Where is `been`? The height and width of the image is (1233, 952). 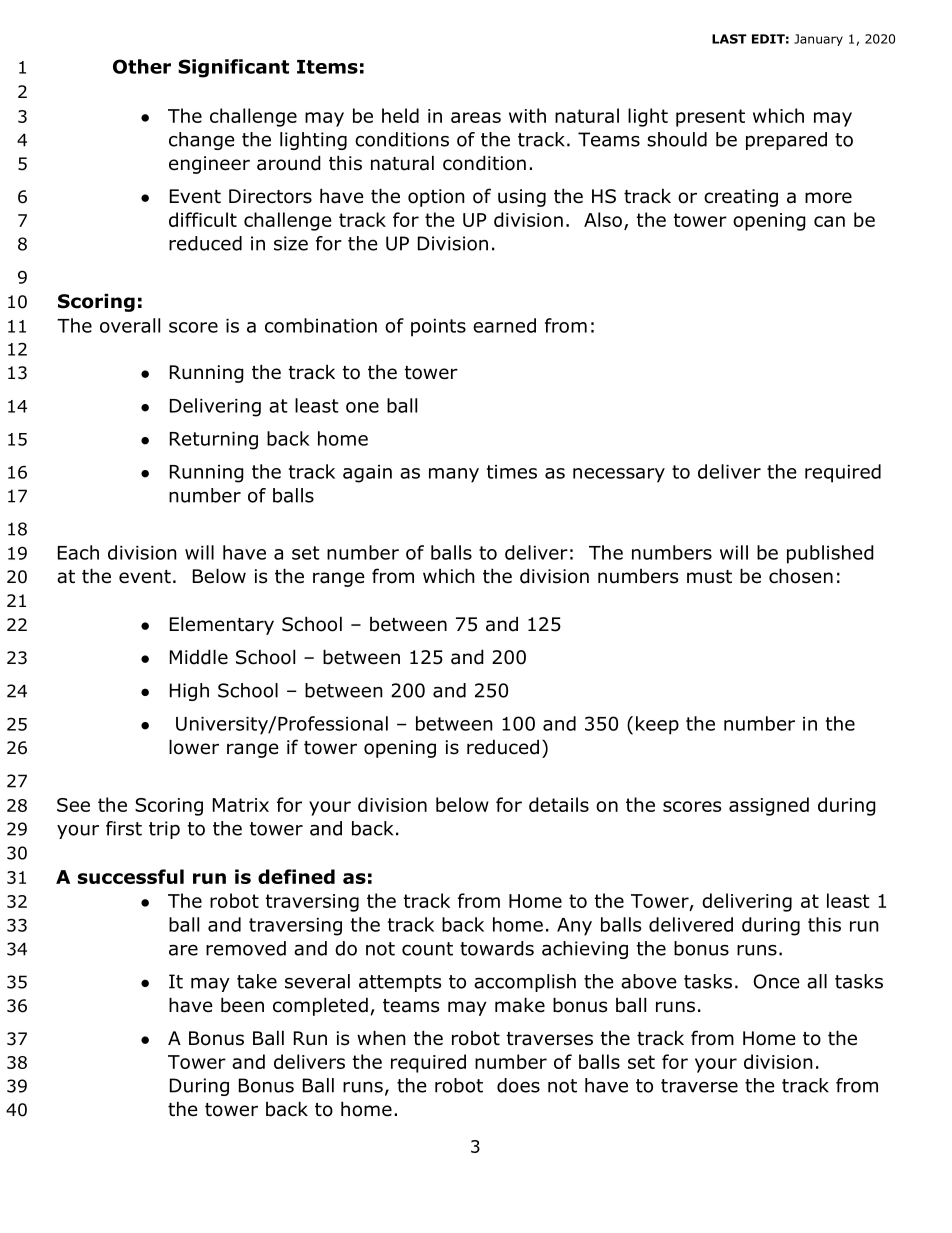 been is located at coordinates (242, 1005).
